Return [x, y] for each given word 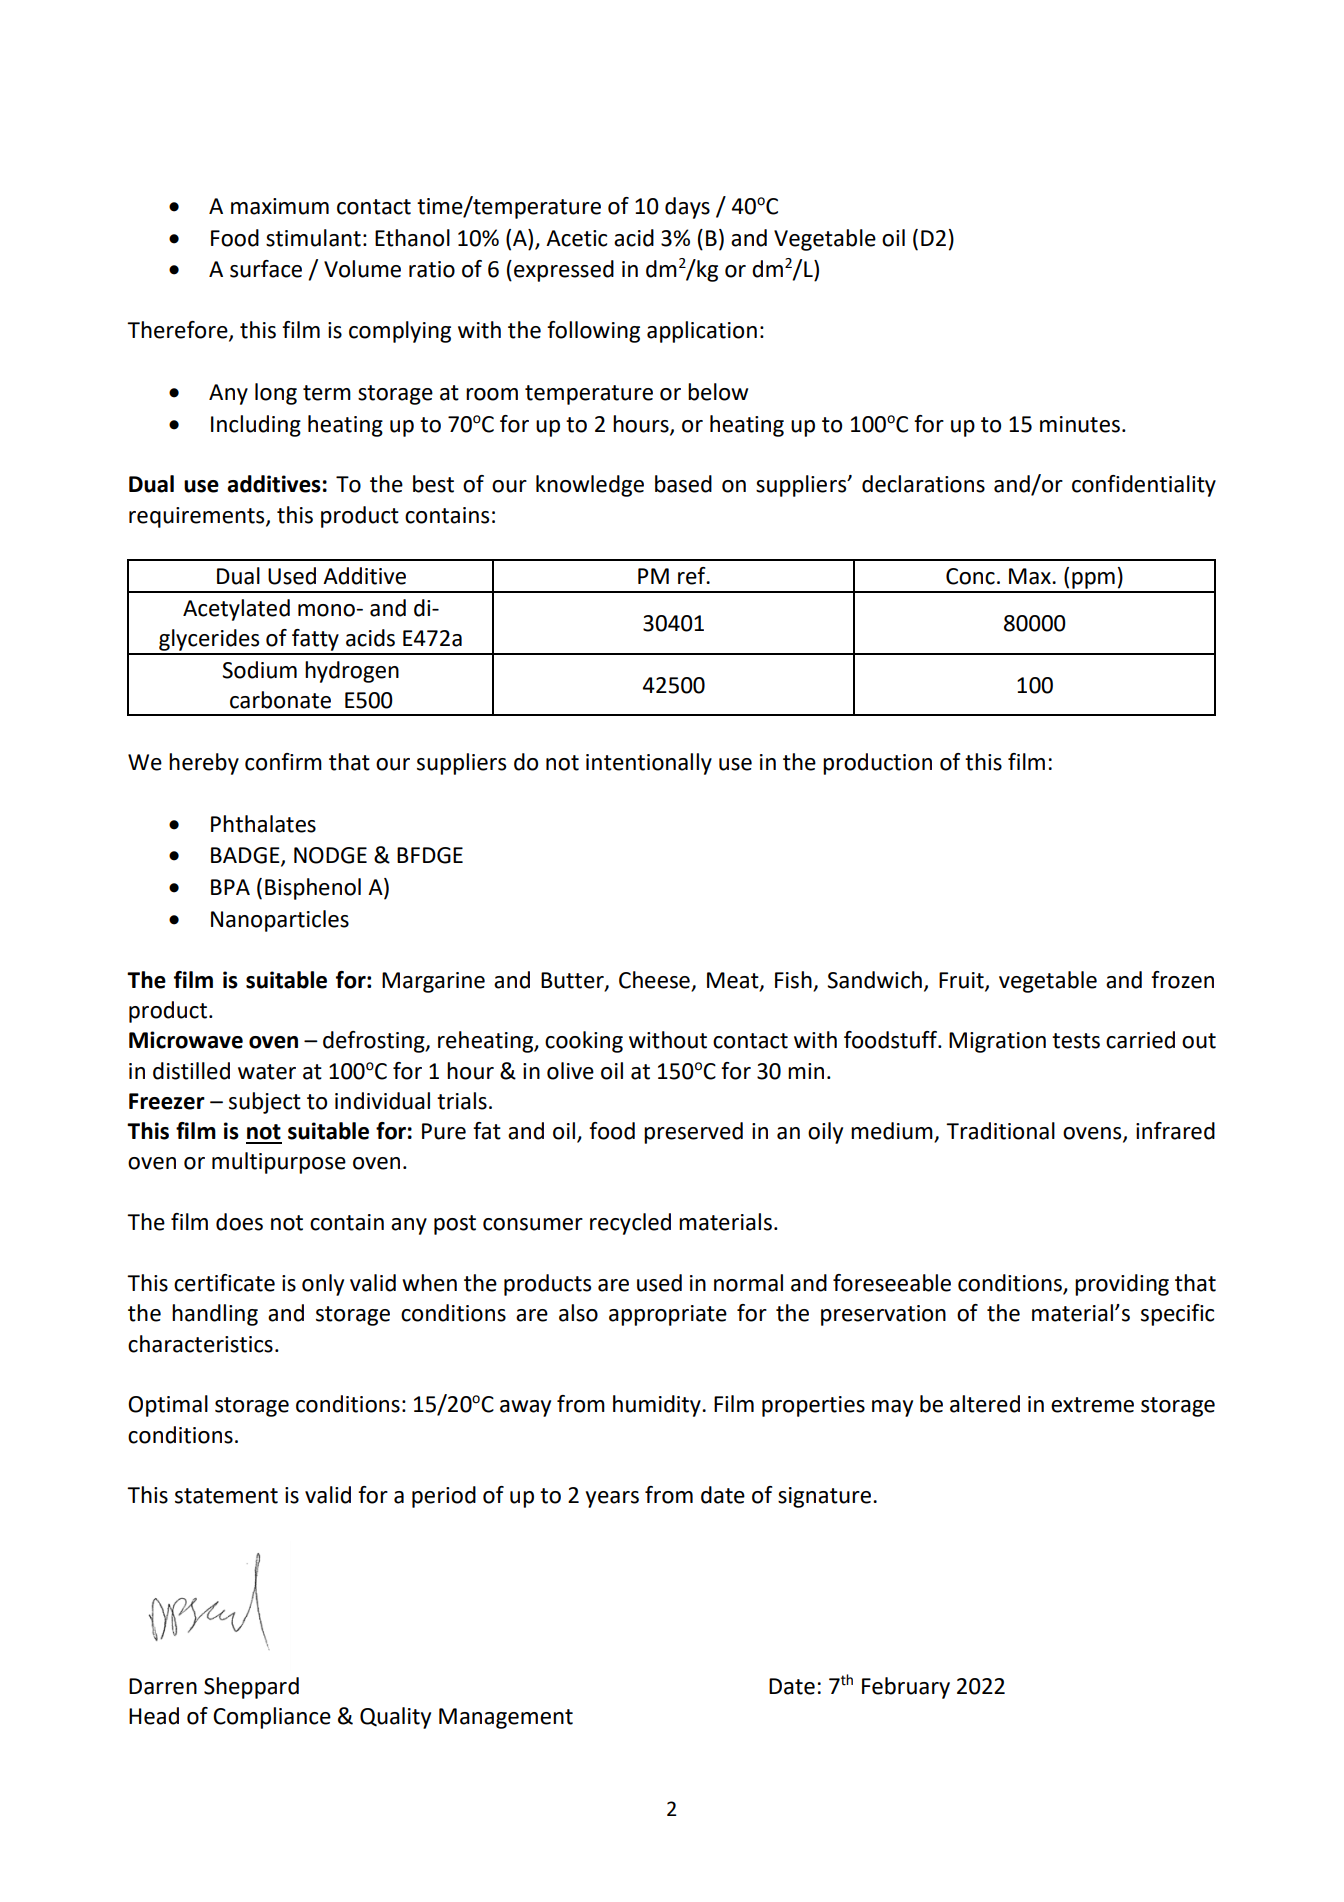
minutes [1080, 424]
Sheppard [251, 1688]
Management [506, 1718]
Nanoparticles [280, 921]
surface [266, 269]
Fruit [962, 981]
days [687, 208]
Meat [734, 981]
